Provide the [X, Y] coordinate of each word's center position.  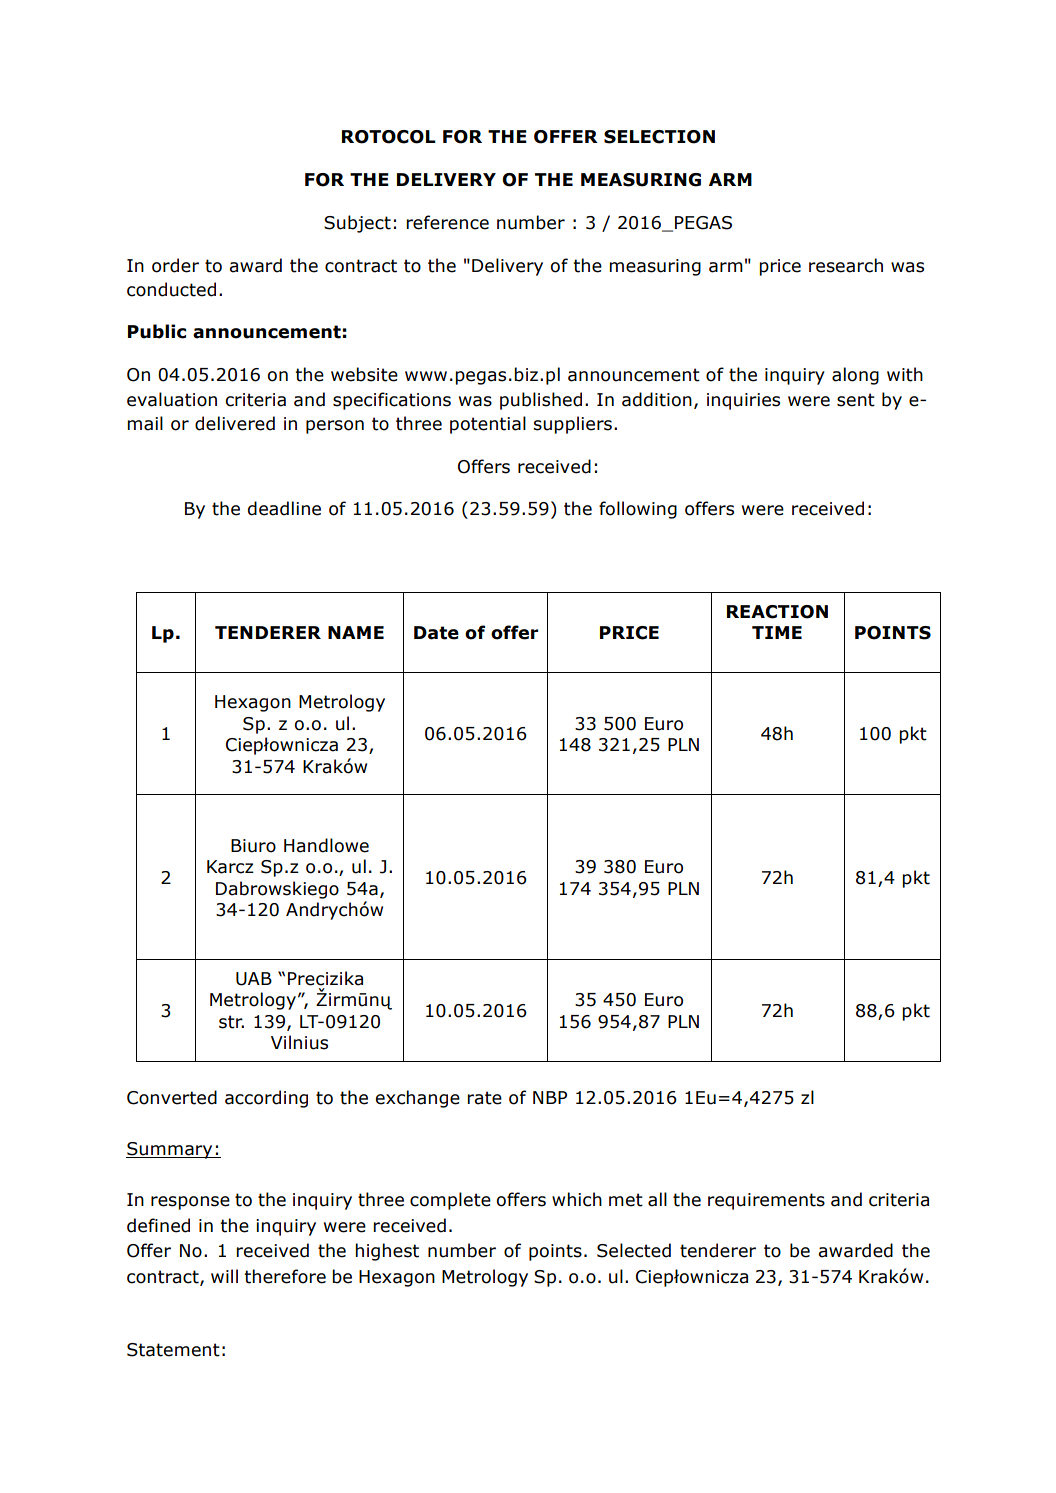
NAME [356, 632]
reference [447, 222]
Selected [634, 1250]
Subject [357, 224]
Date [436, 633]
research [846, 265]
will [224, 1276]
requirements [766, 1201]
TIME [777, 632]
